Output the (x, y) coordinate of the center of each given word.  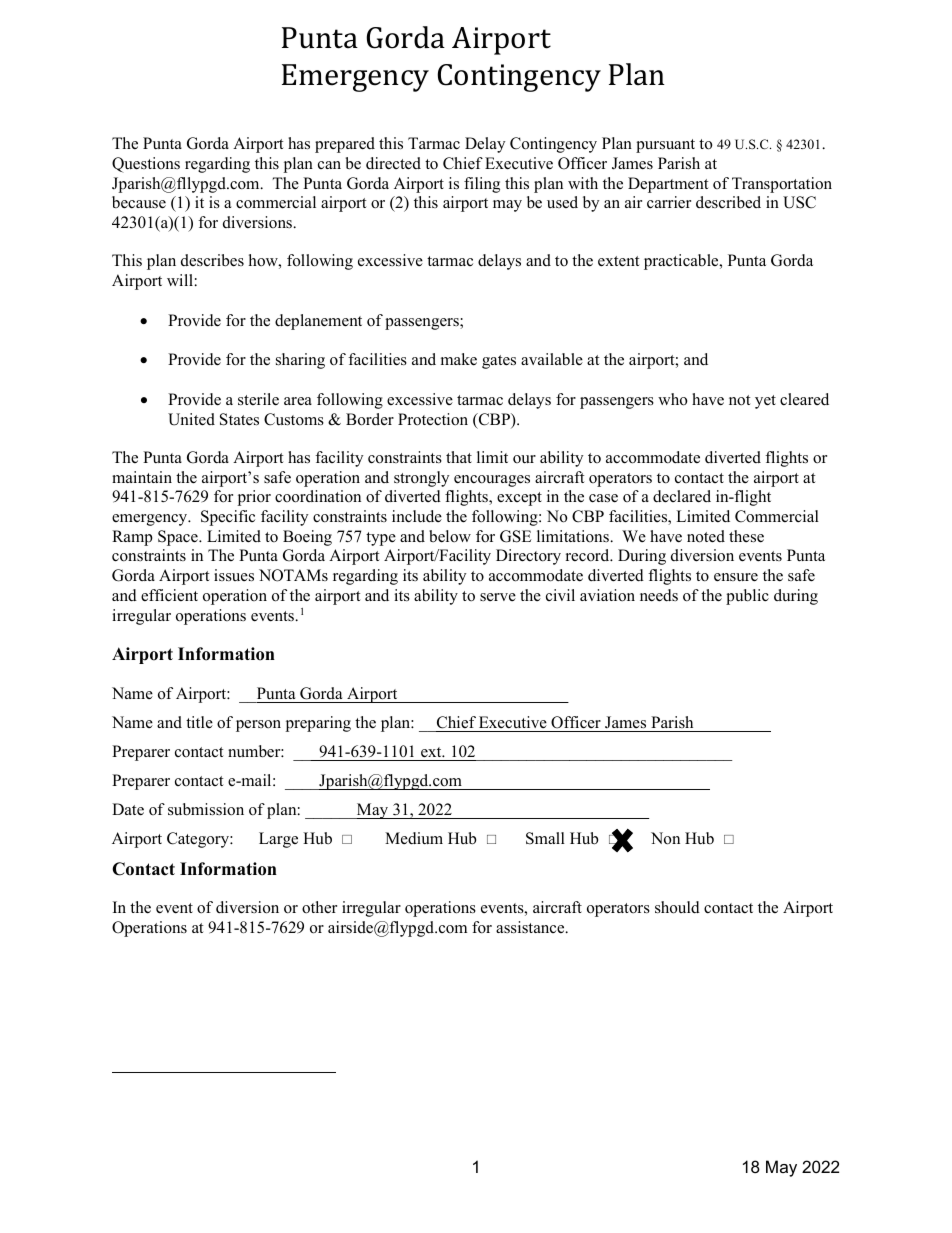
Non (665, 838)
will (180, 280)
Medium (414, 838)
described (728, 202)
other (319, 907)
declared (682, 496)
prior (254, 498)
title (199, 722)
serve (498, 597)
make (459, 359)
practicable (682, 262)
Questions (146, 165)
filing (482, 185)
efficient (169, 595)
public (747, 597)
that (459, 457)
